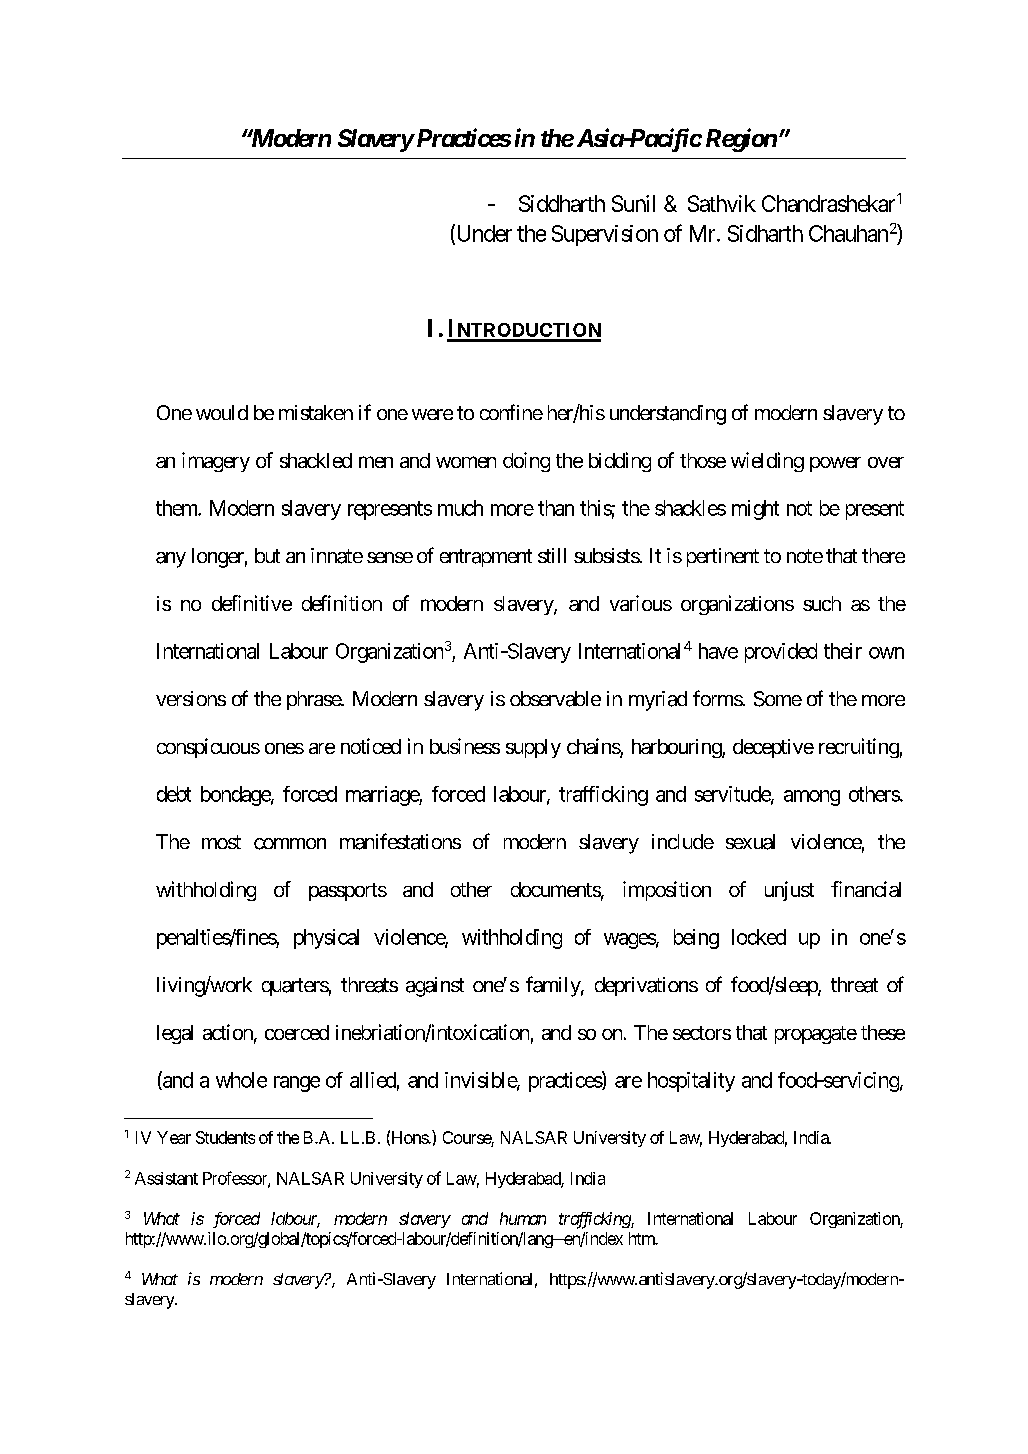  I want to click on confine, so click(511, 412).
